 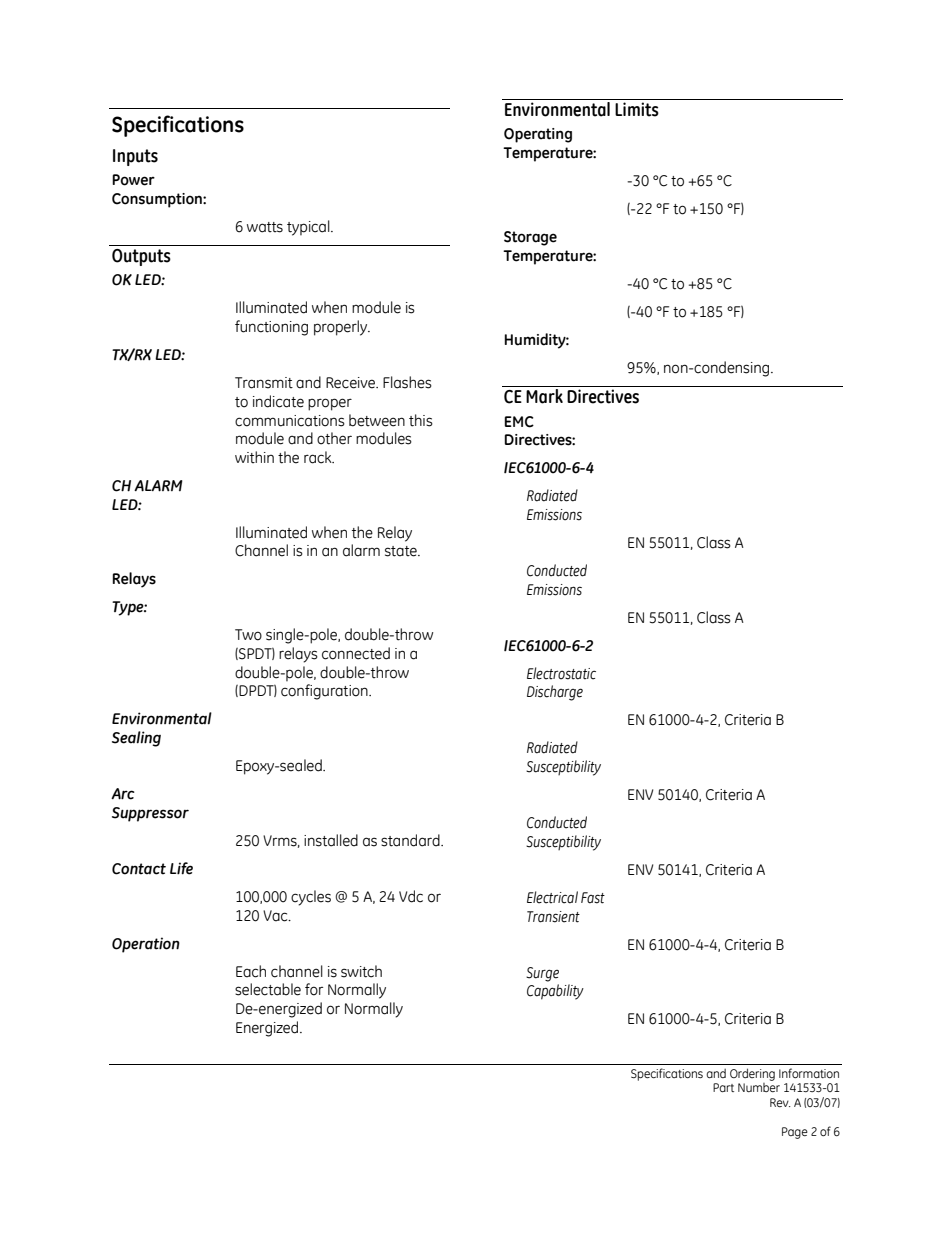 What do you see at coordinates (264, 383) in the screenshot?
I see `Transmit` at bounding box center [264, 383].
